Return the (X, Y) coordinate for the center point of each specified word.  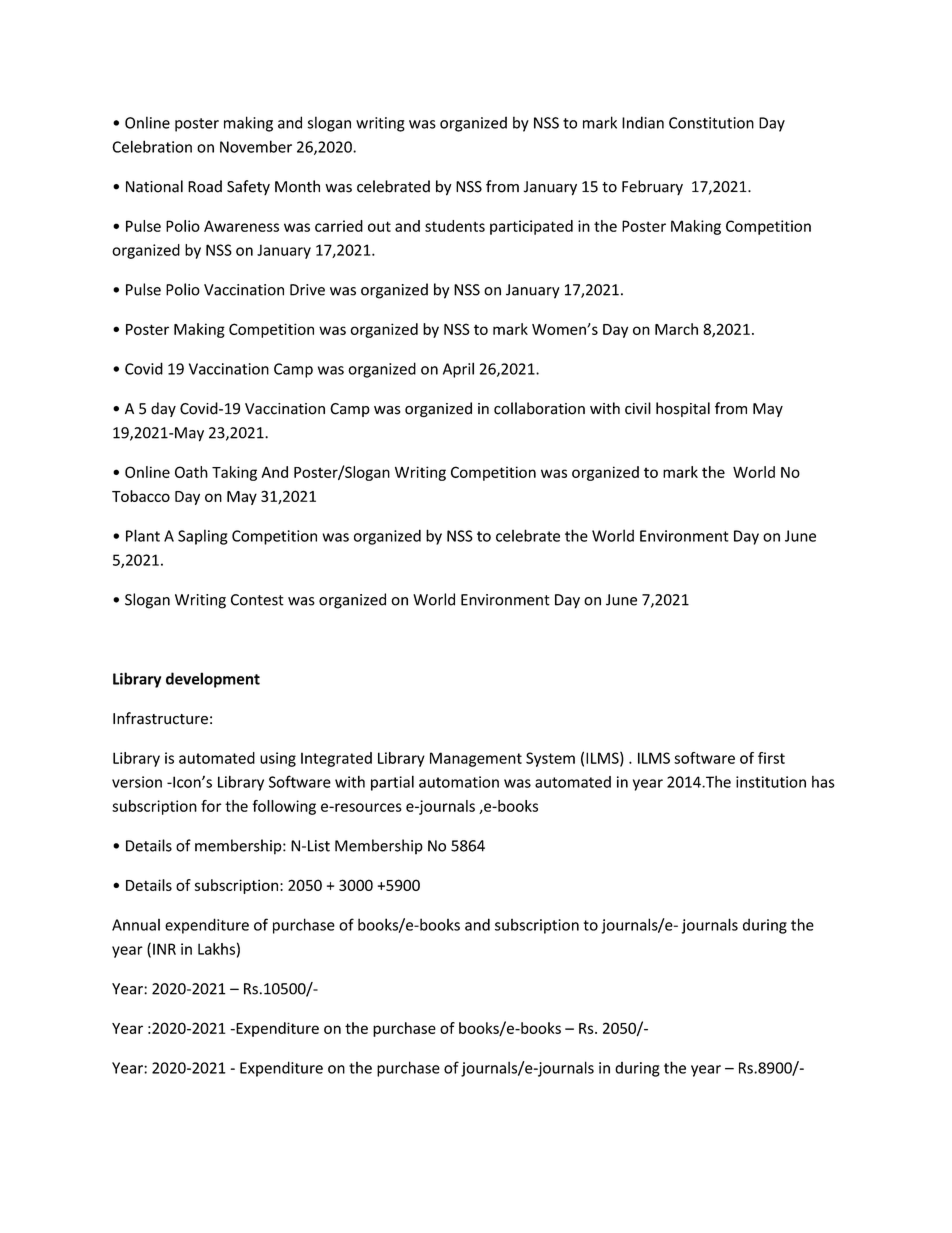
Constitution (711, 123)
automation (459, 782)
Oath (191, 472)
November (256, 146)
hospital (683, 409)
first (771, 758)
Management (476, 759)
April (458, 370)
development (213, 680)
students (455, 226)
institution (771, 782)
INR (164, 949)
